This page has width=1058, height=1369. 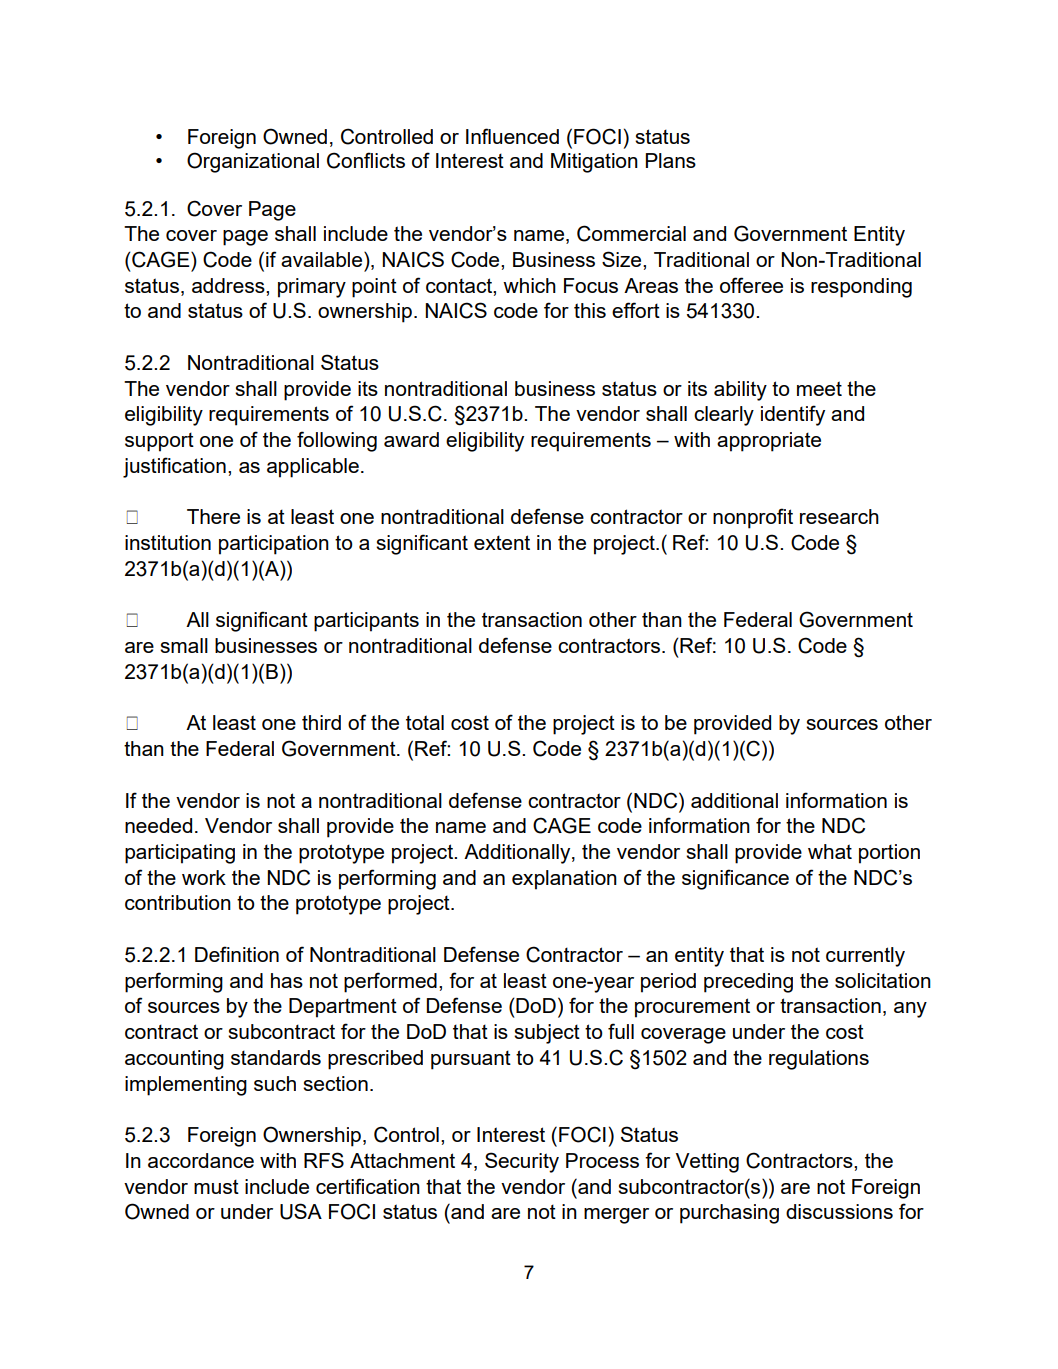 I want to click on participation, so click(x=274, y=545).
